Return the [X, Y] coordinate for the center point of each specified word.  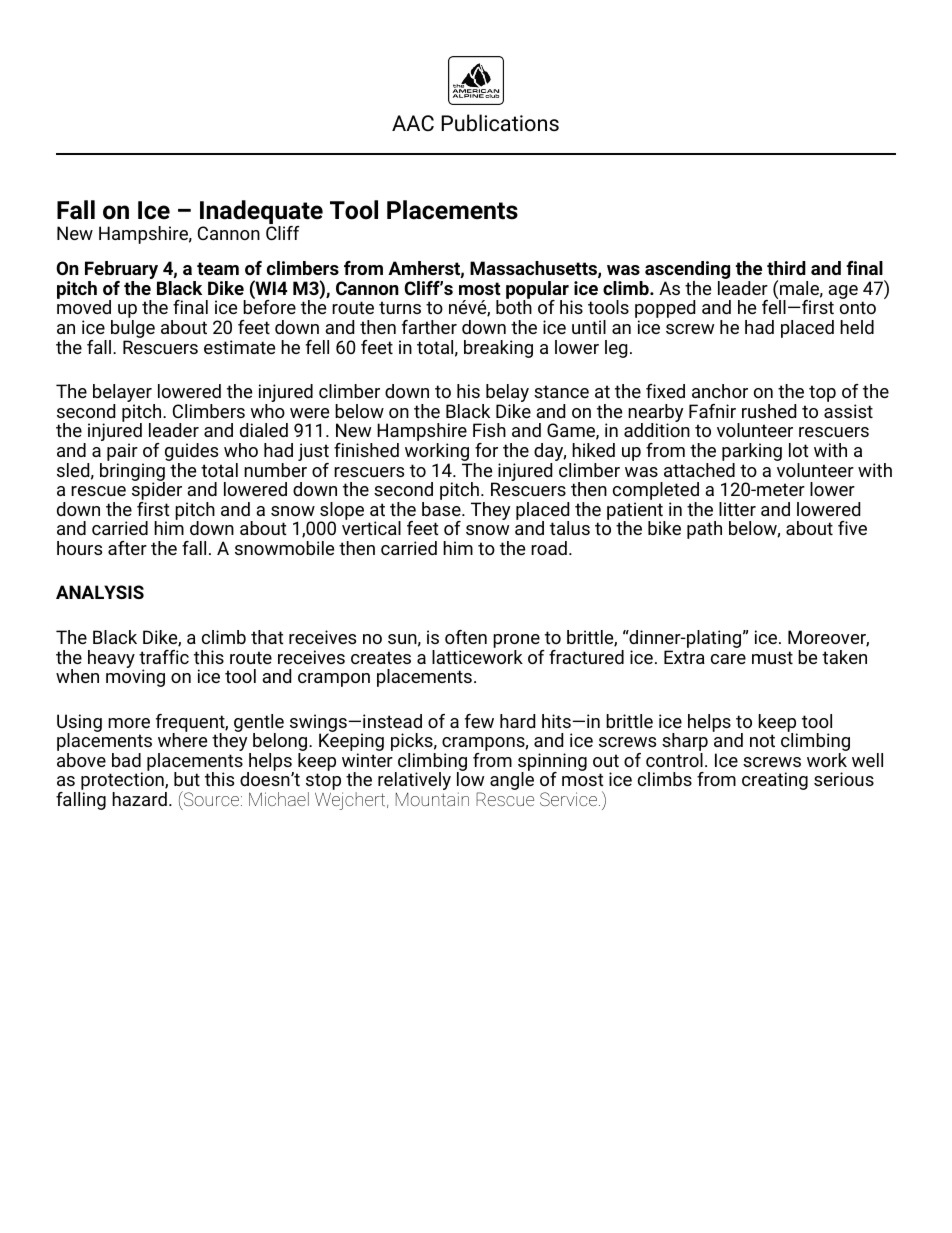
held [857, 327]
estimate [239, 347]
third [786, 268]
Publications [500, 123]
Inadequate [261, 213]
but [187, 779]
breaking [498, 349]
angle [512, 781]
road [549, 548]
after [127, 548]
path [704, 530]
